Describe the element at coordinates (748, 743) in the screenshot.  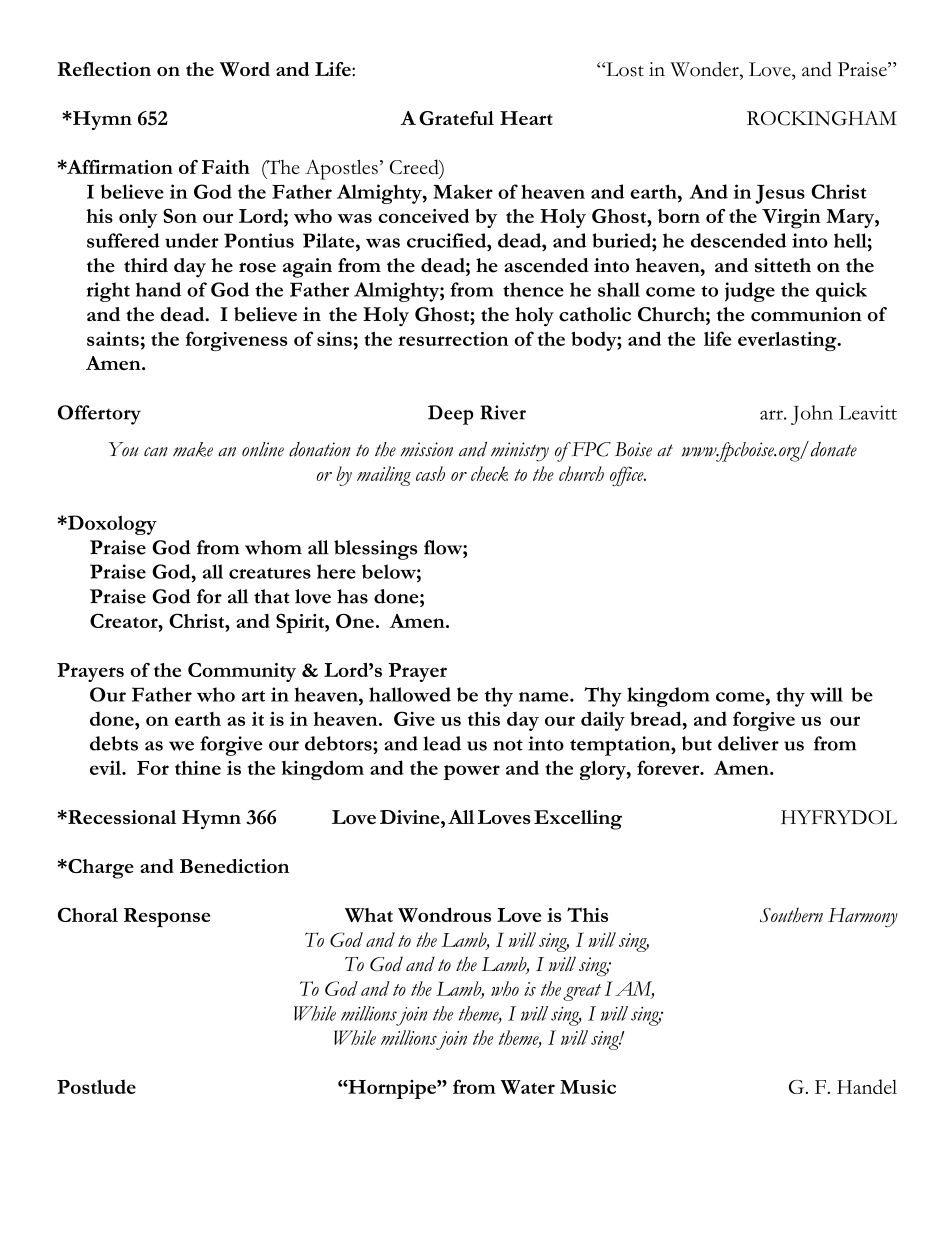
I see `deliver` at that location.
